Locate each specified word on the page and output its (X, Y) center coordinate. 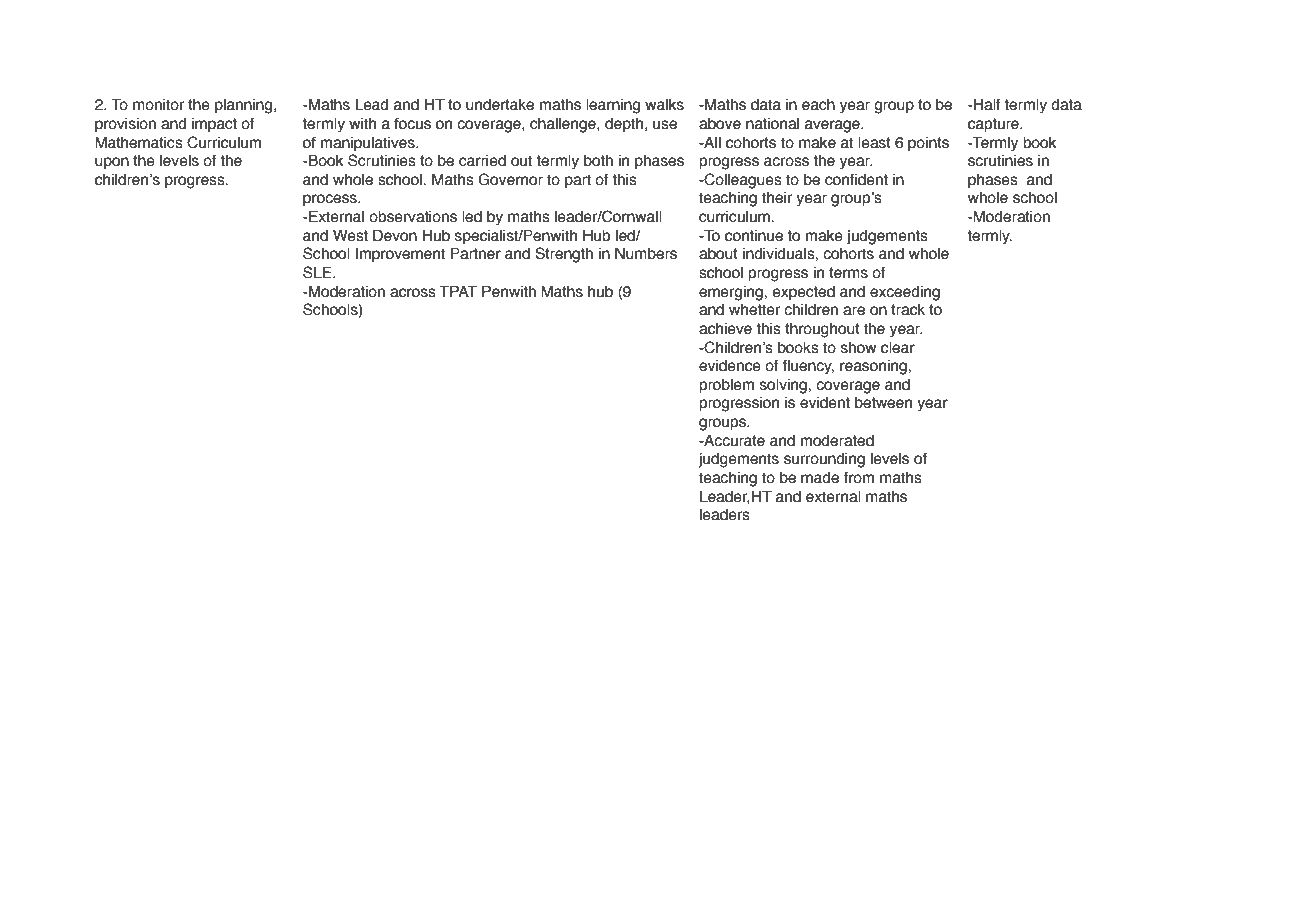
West (350, 236)
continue (754, 236)
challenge (564, 125)
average (833, 126)
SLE (318, 272)
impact (214, 125)
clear (898, 348)
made (820, 478)
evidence (730, 366)
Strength (564, 255)
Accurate (733, 441)
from (859, 478)
